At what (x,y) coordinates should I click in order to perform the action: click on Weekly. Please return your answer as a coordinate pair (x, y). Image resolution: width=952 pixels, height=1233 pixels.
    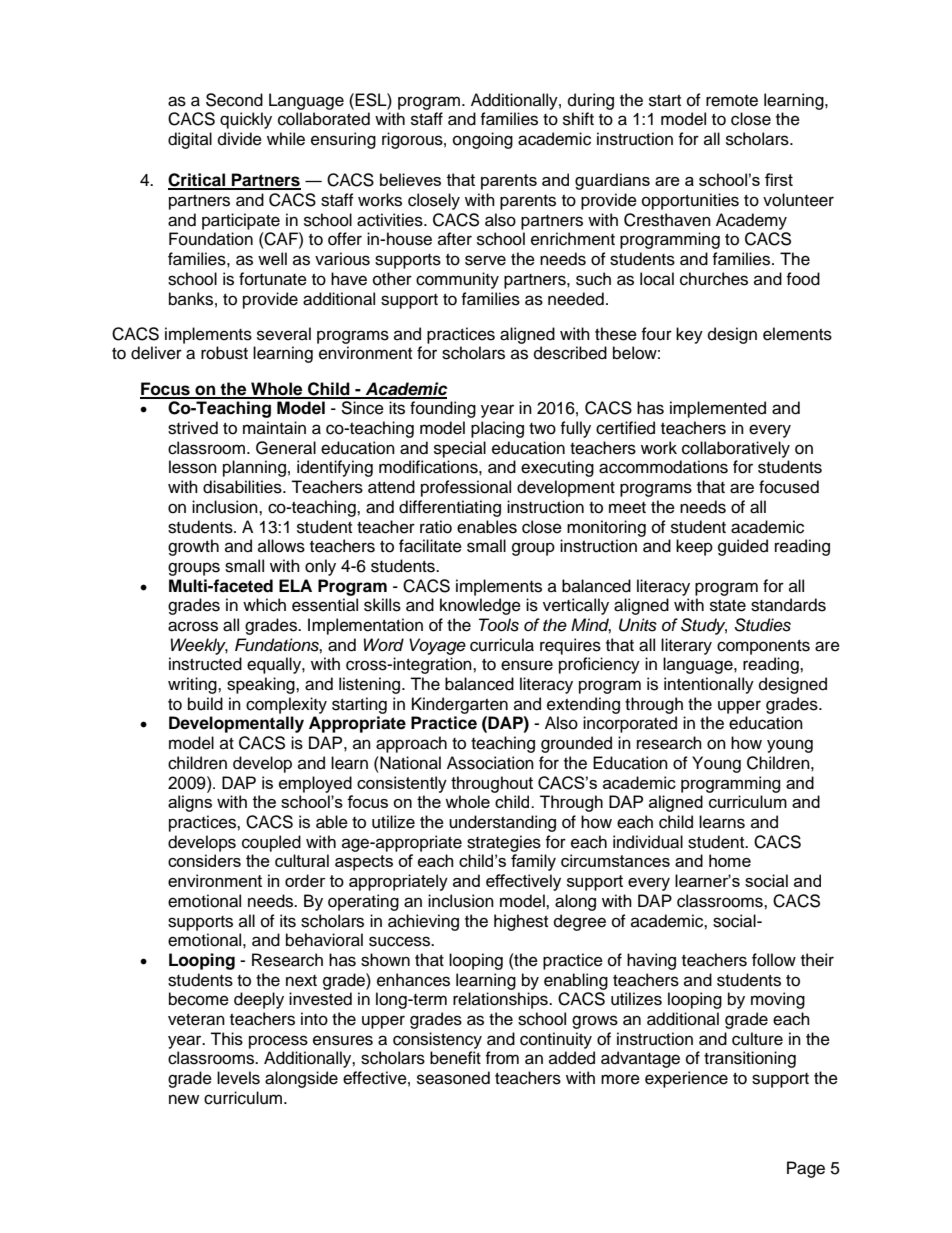
    Looking at the image, I should click on (199, 646).
